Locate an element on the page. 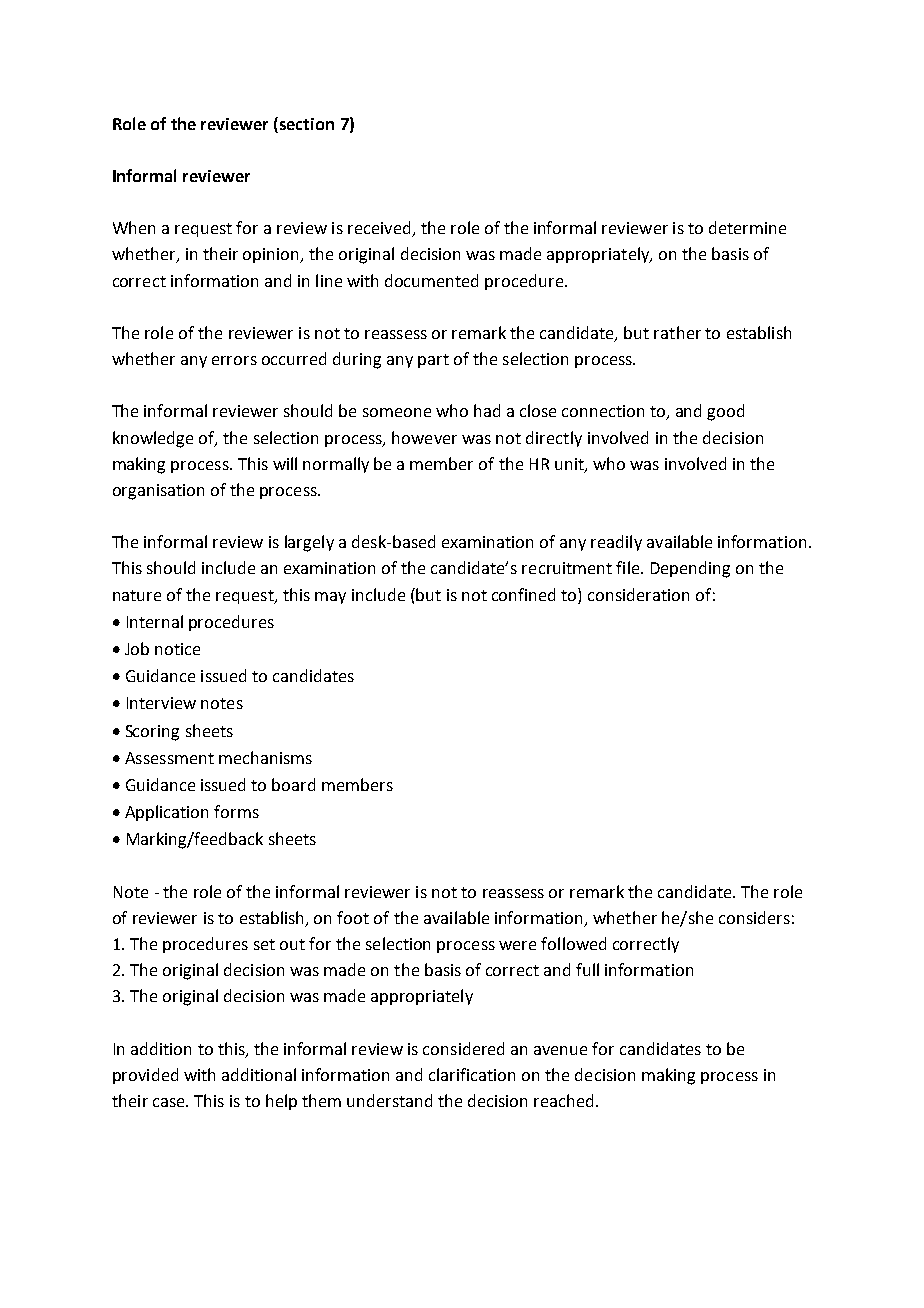 This image has width=924, height=1308. consideration is located at coordinates (638, 594).
